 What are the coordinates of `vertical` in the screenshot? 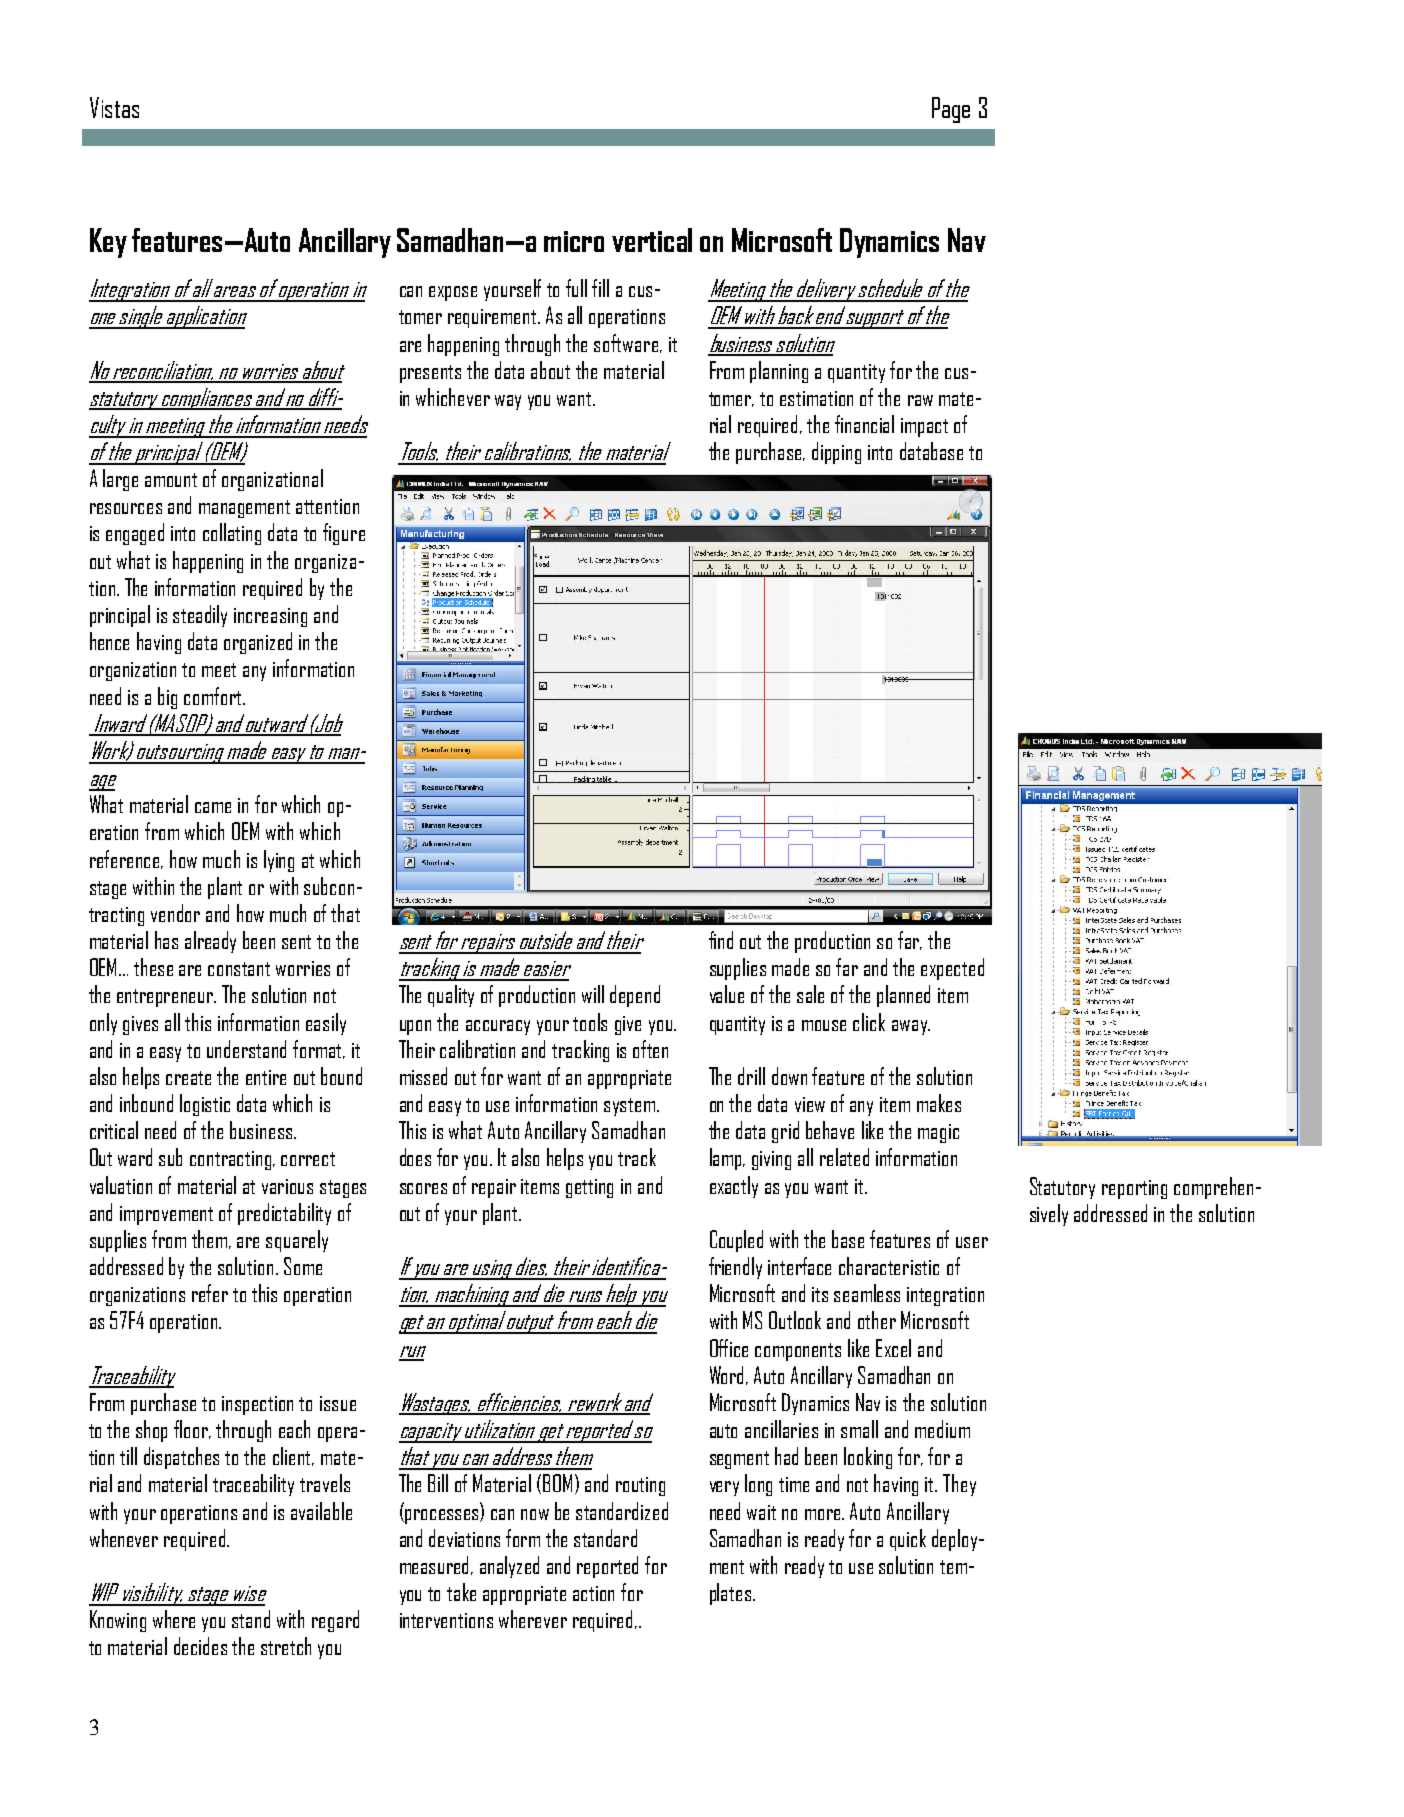 It's located at (652, 240).
